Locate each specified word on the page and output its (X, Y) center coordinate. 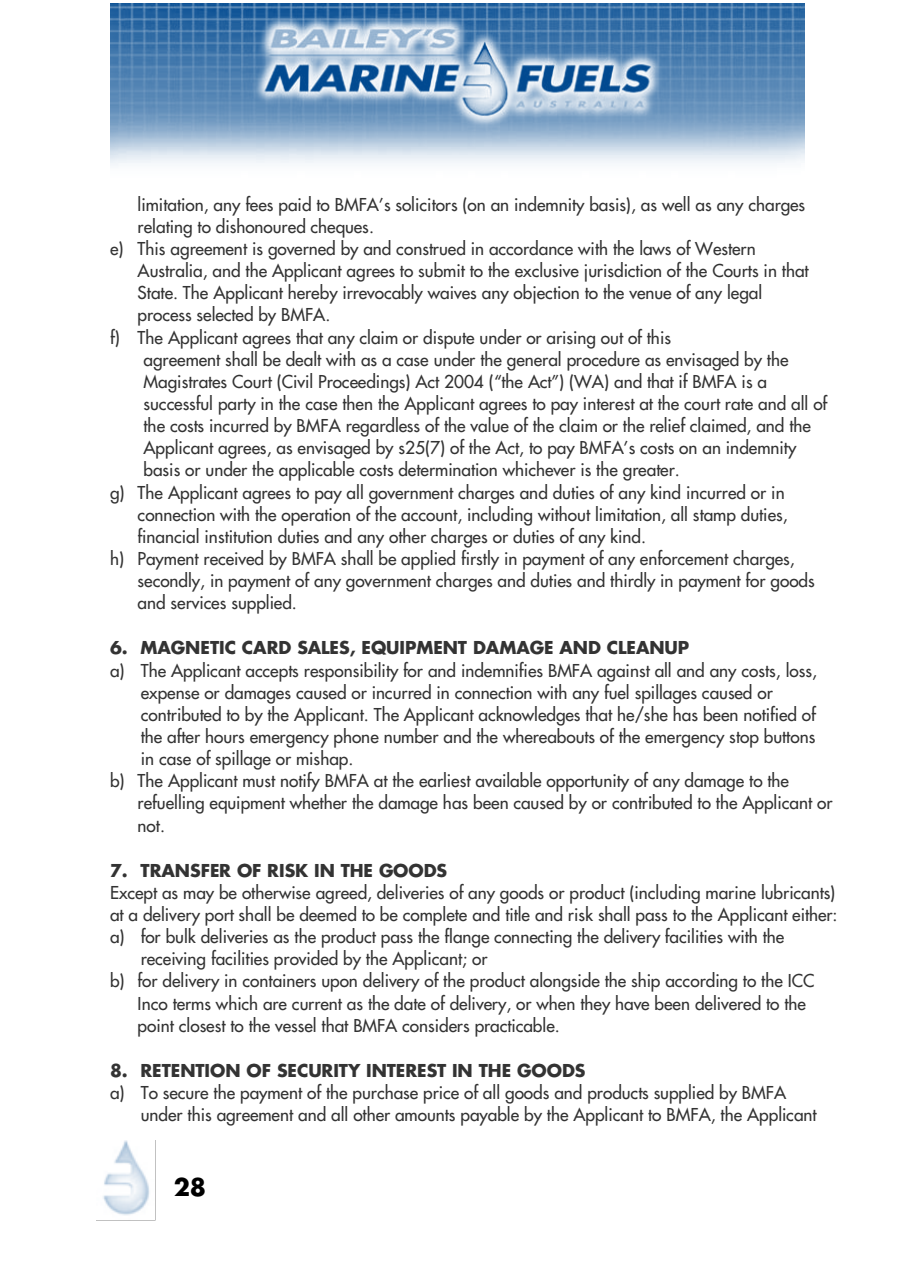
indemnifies (502, 670)
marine (731, 893)
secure (186, 1095)
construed (430, 248)
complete (435, 916)
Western (725, 249)
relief (668, 425)
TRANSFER (185, 870)
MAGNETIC (187, 647)
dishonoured (260, 224)
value (489, 425)
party (237, 407)
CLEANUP (648, 647)
